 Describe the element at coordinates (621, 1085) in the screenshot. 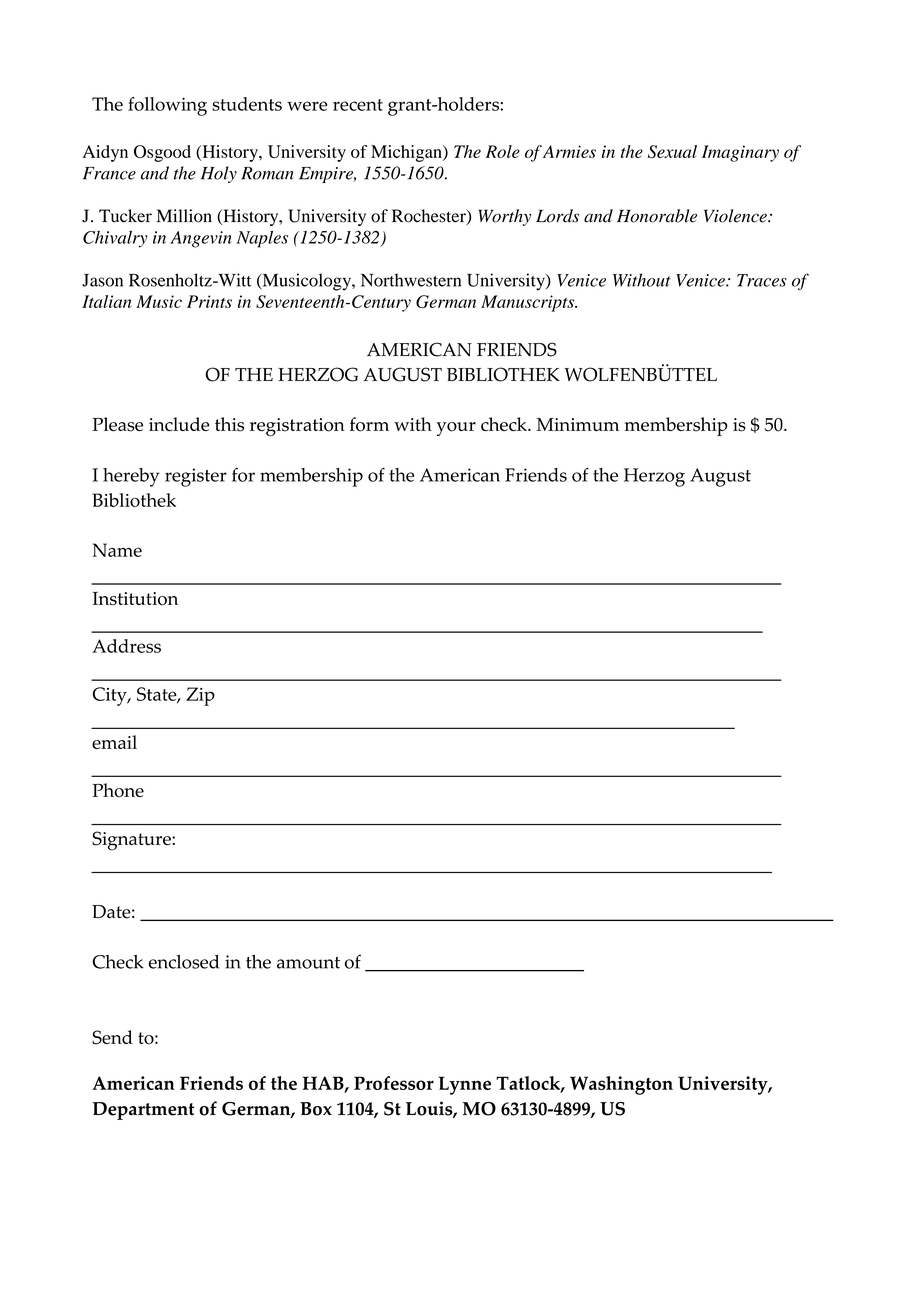

I see `Washington` at that location.
